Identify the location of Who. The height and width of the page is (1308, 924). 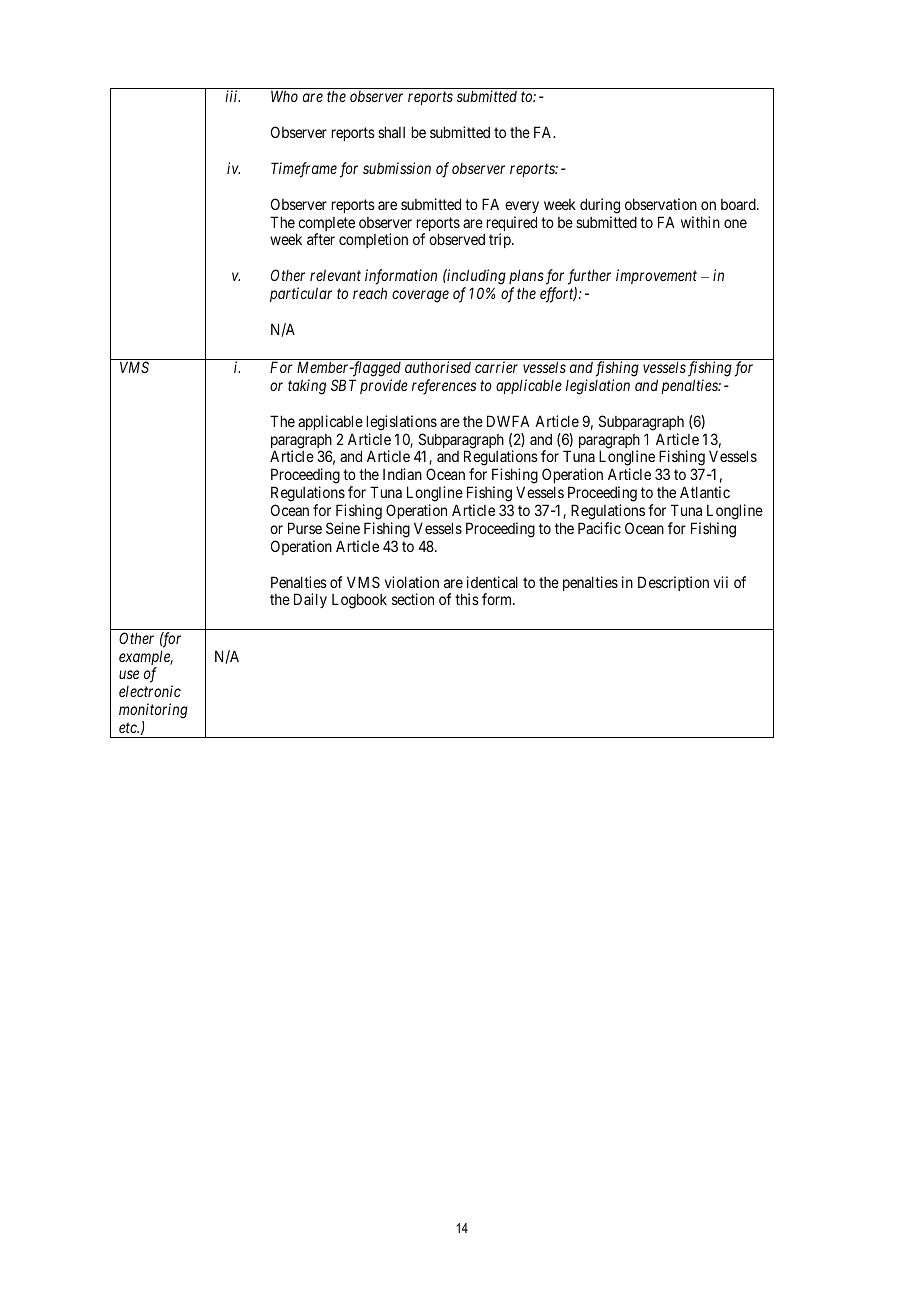
(284, 96).
